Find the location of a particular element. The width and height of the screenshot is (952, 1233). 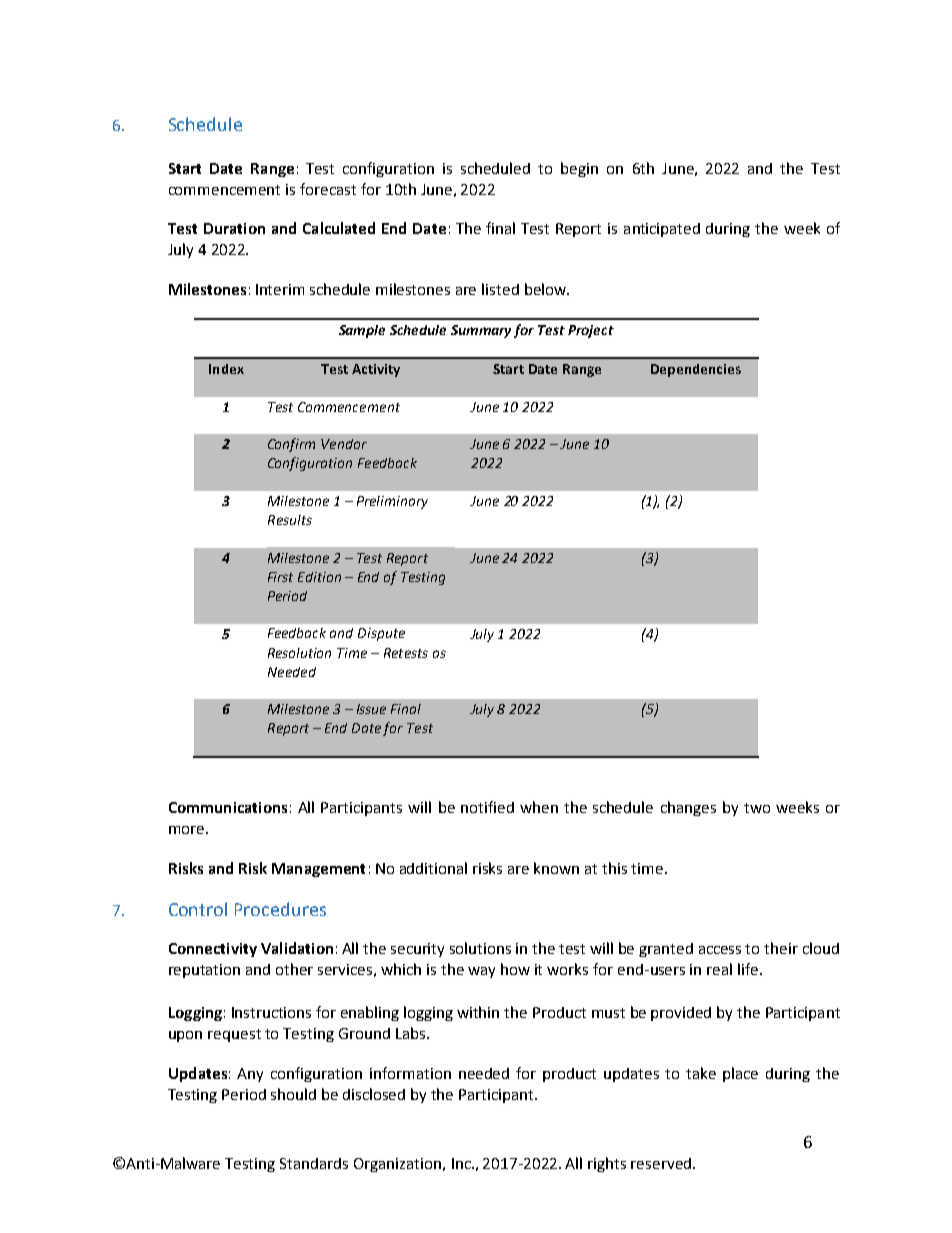

begin is located at coordinates (579, 169).
